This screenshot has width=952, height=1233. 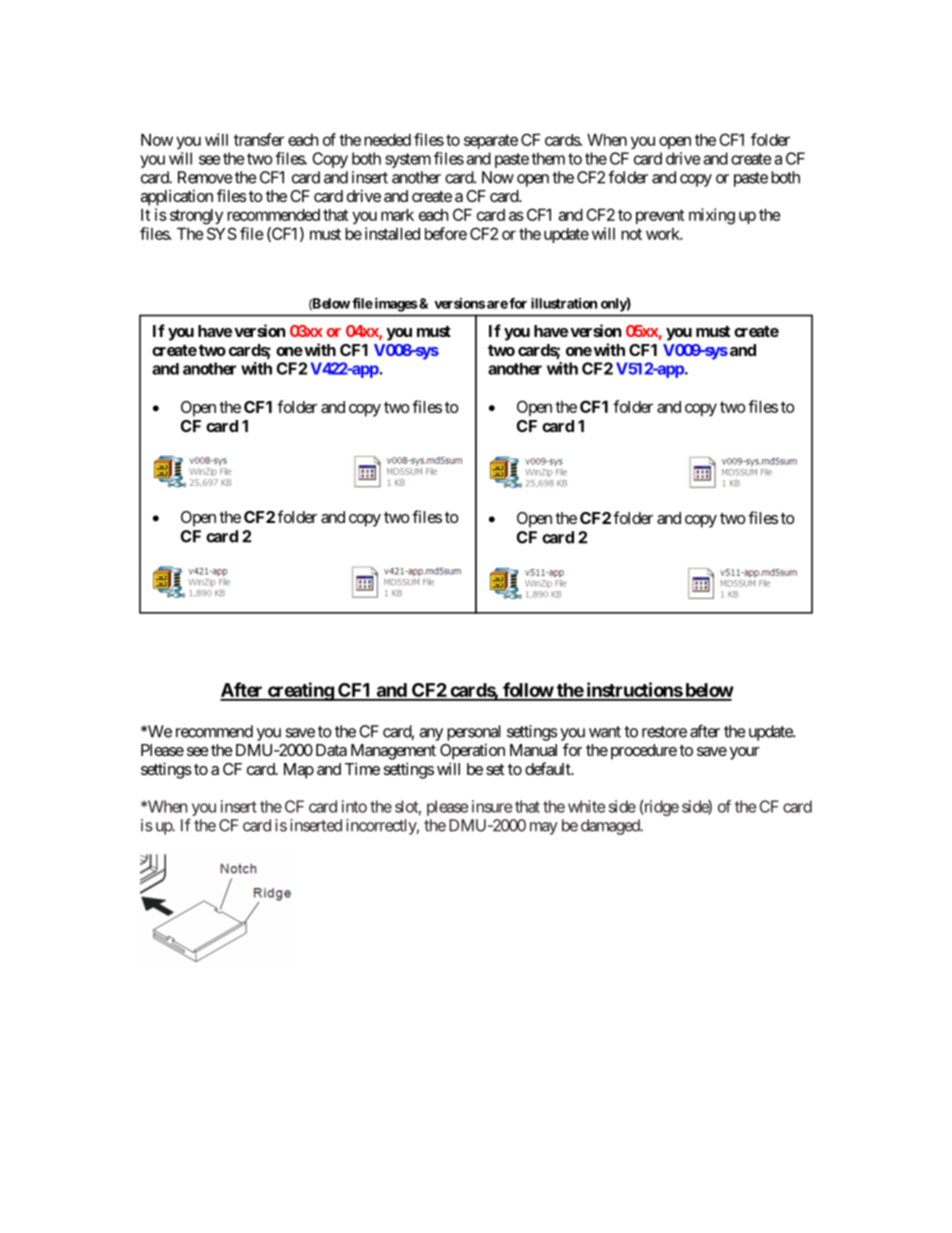 I want to click on creating, so click(x=300, y=691).
